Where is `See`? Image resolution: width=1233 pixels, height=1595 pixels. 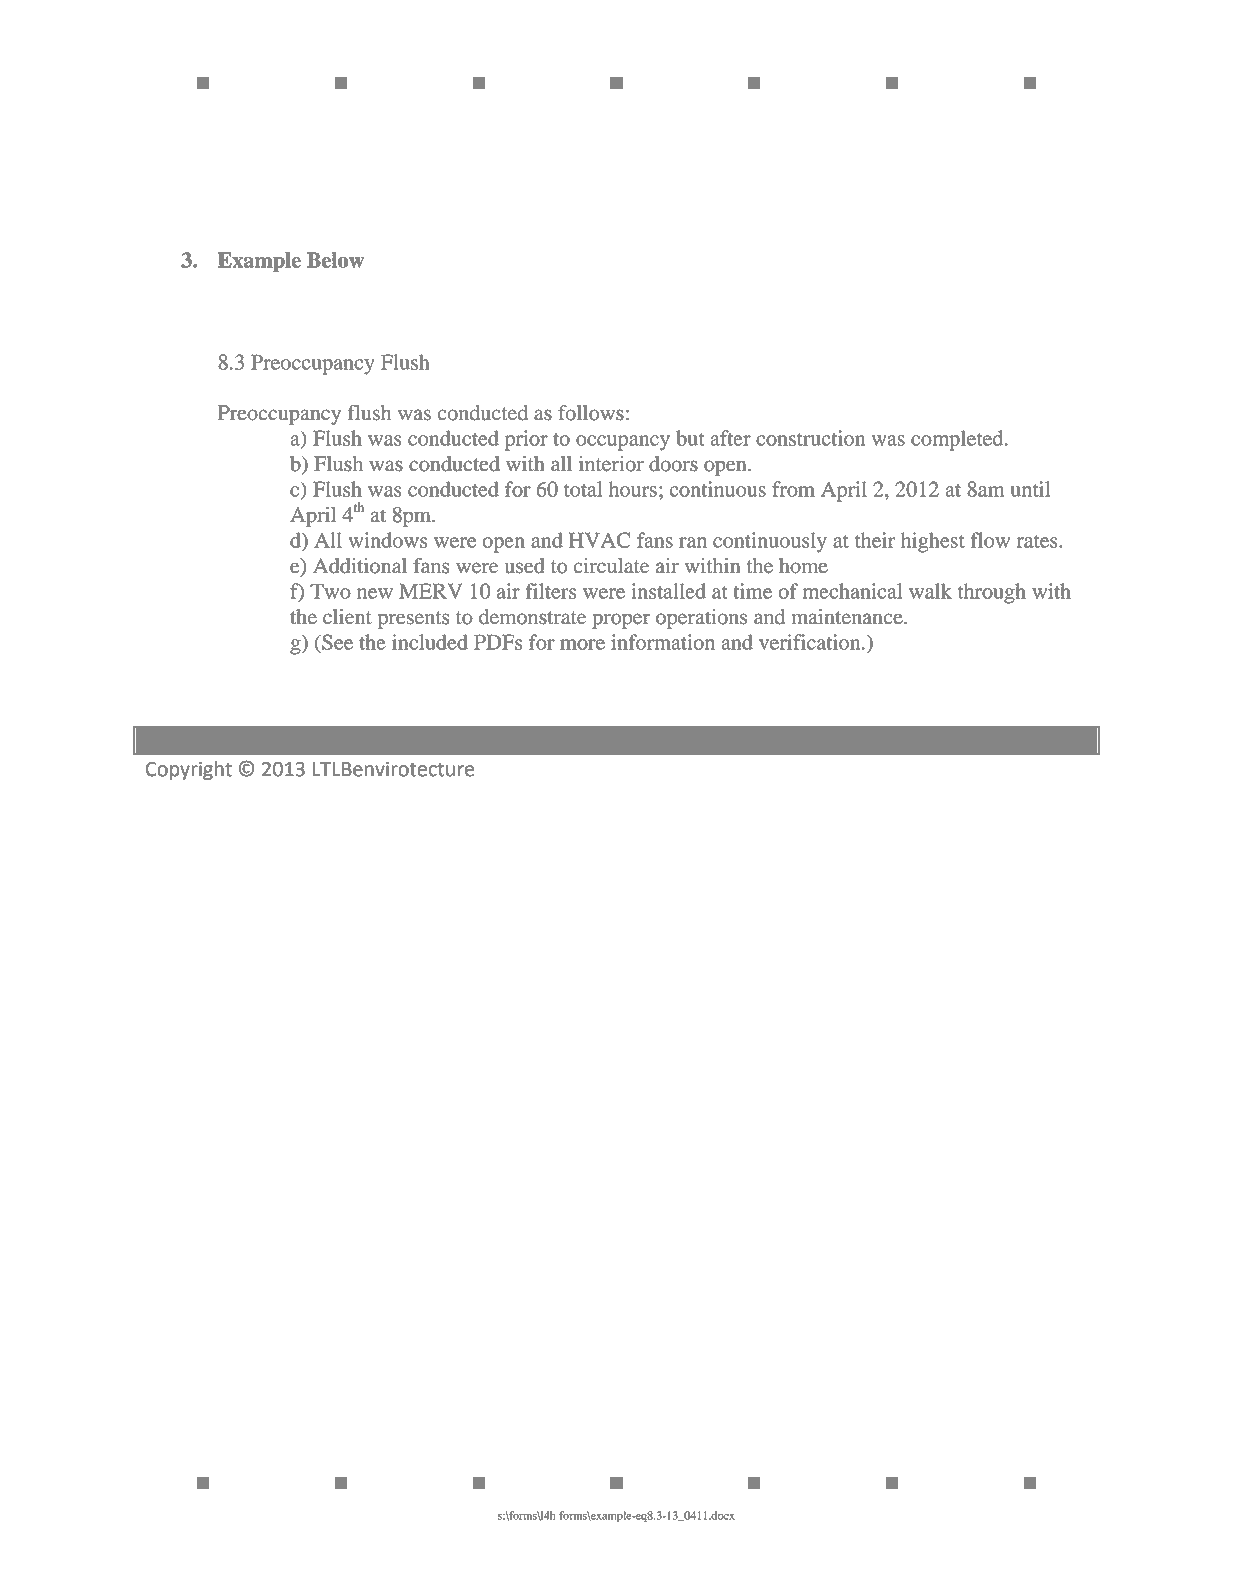 See is located at coordinates (336, 642).
